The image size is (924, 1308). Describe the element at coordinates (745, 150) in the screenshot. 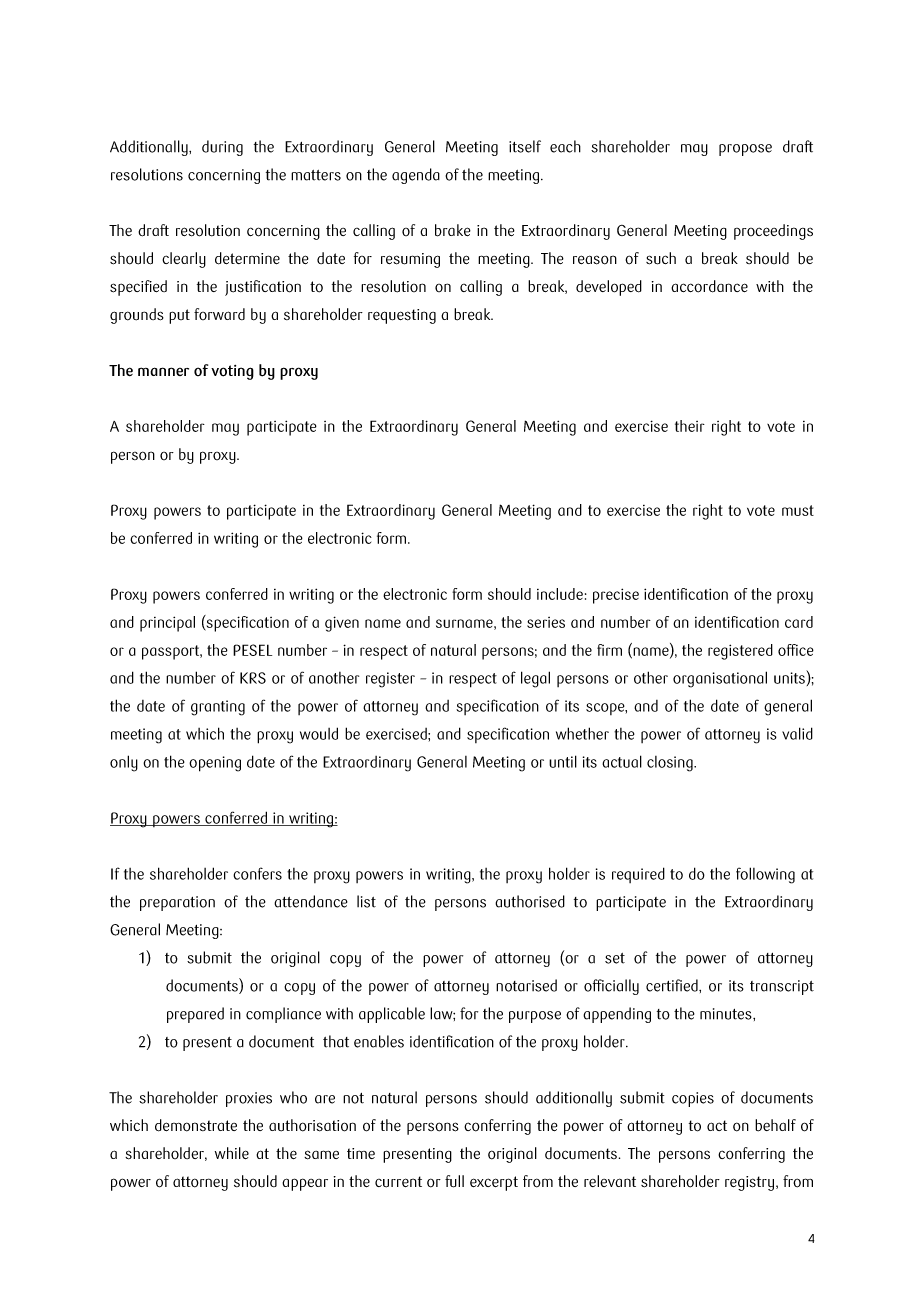

I see `propose` at that location.
